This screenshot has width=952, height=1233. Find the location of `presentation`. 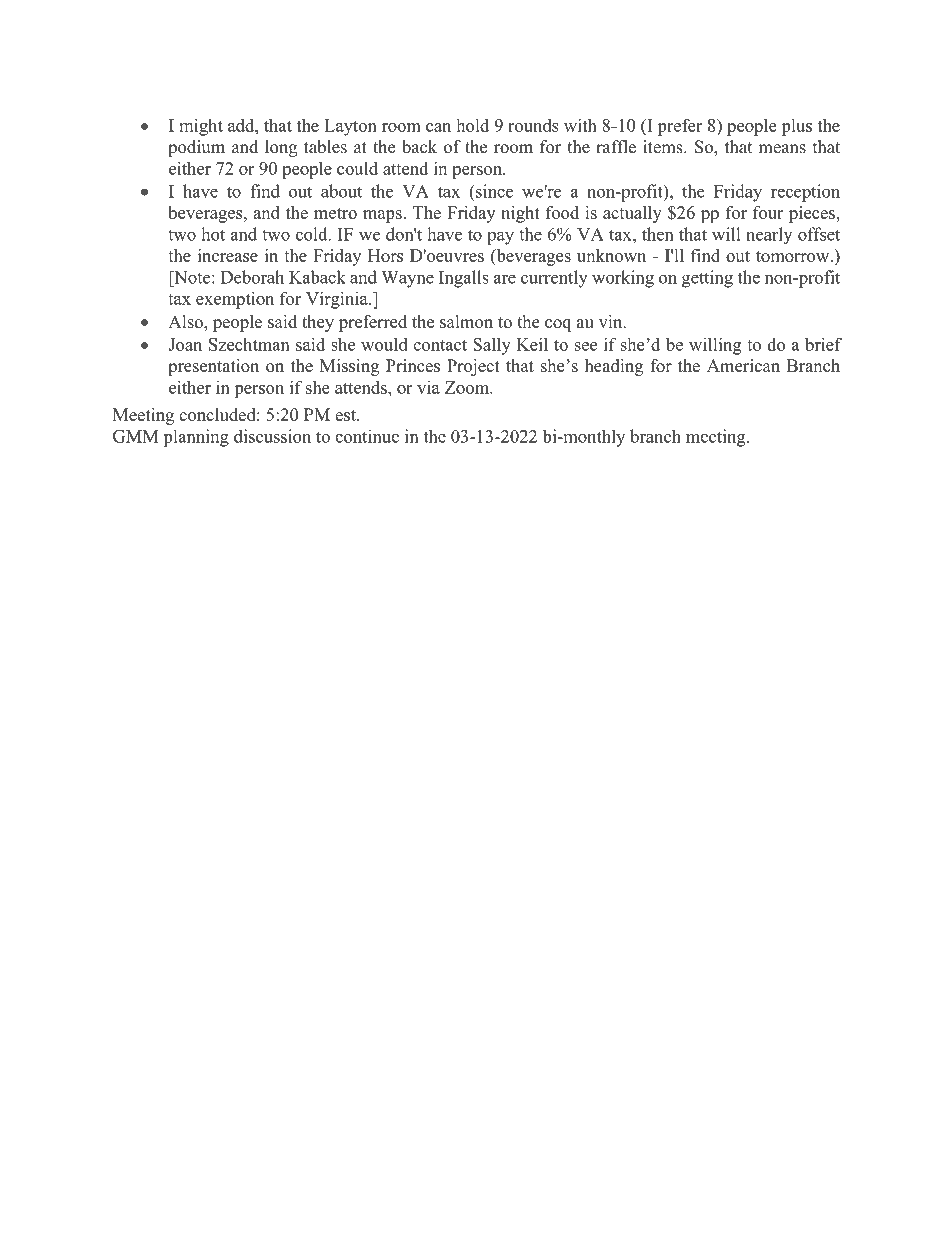

presentation is located at coordinates (213, 367).
